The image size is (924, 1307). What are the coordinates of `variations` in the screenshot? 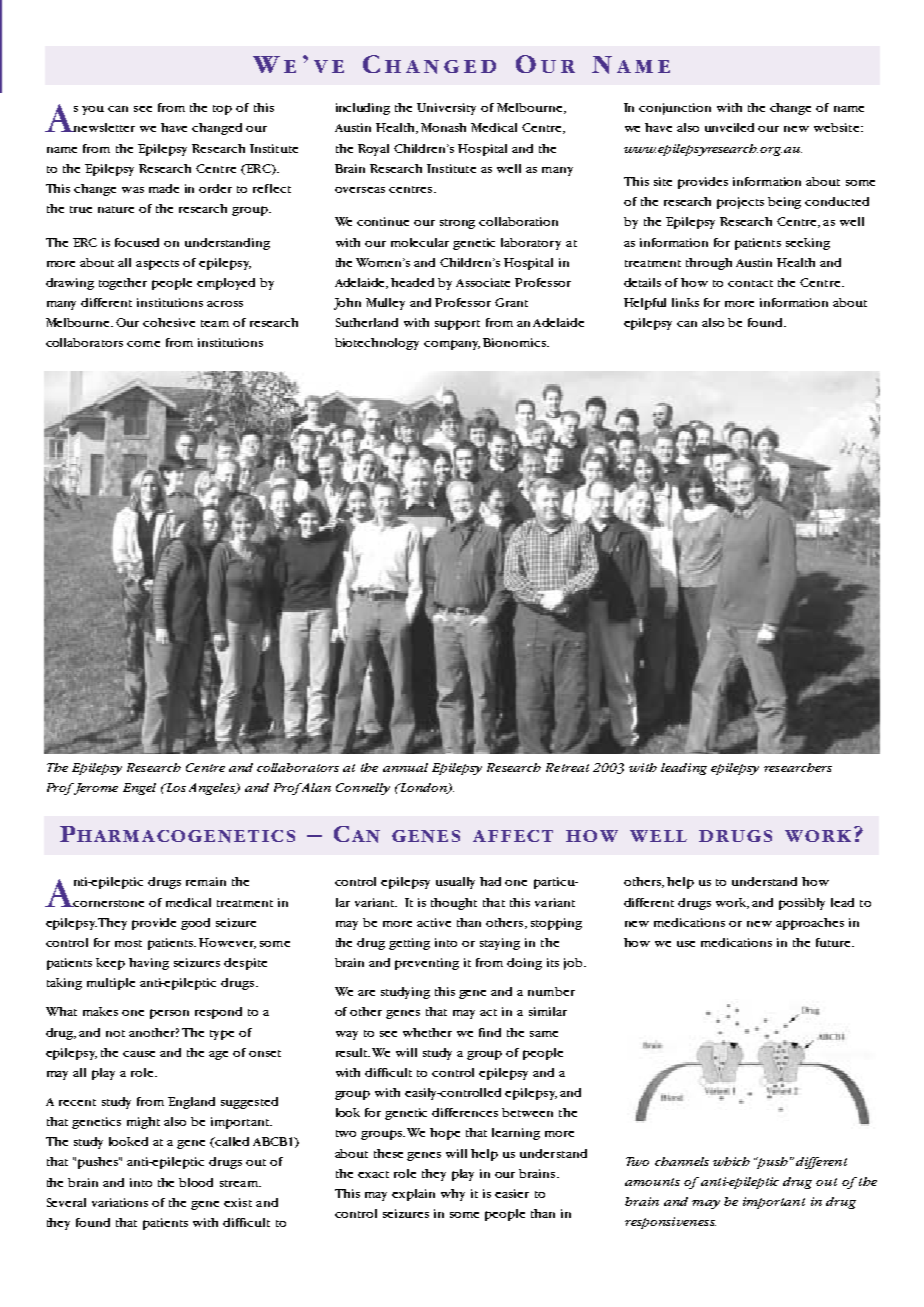 It's located at (120, 1202).
